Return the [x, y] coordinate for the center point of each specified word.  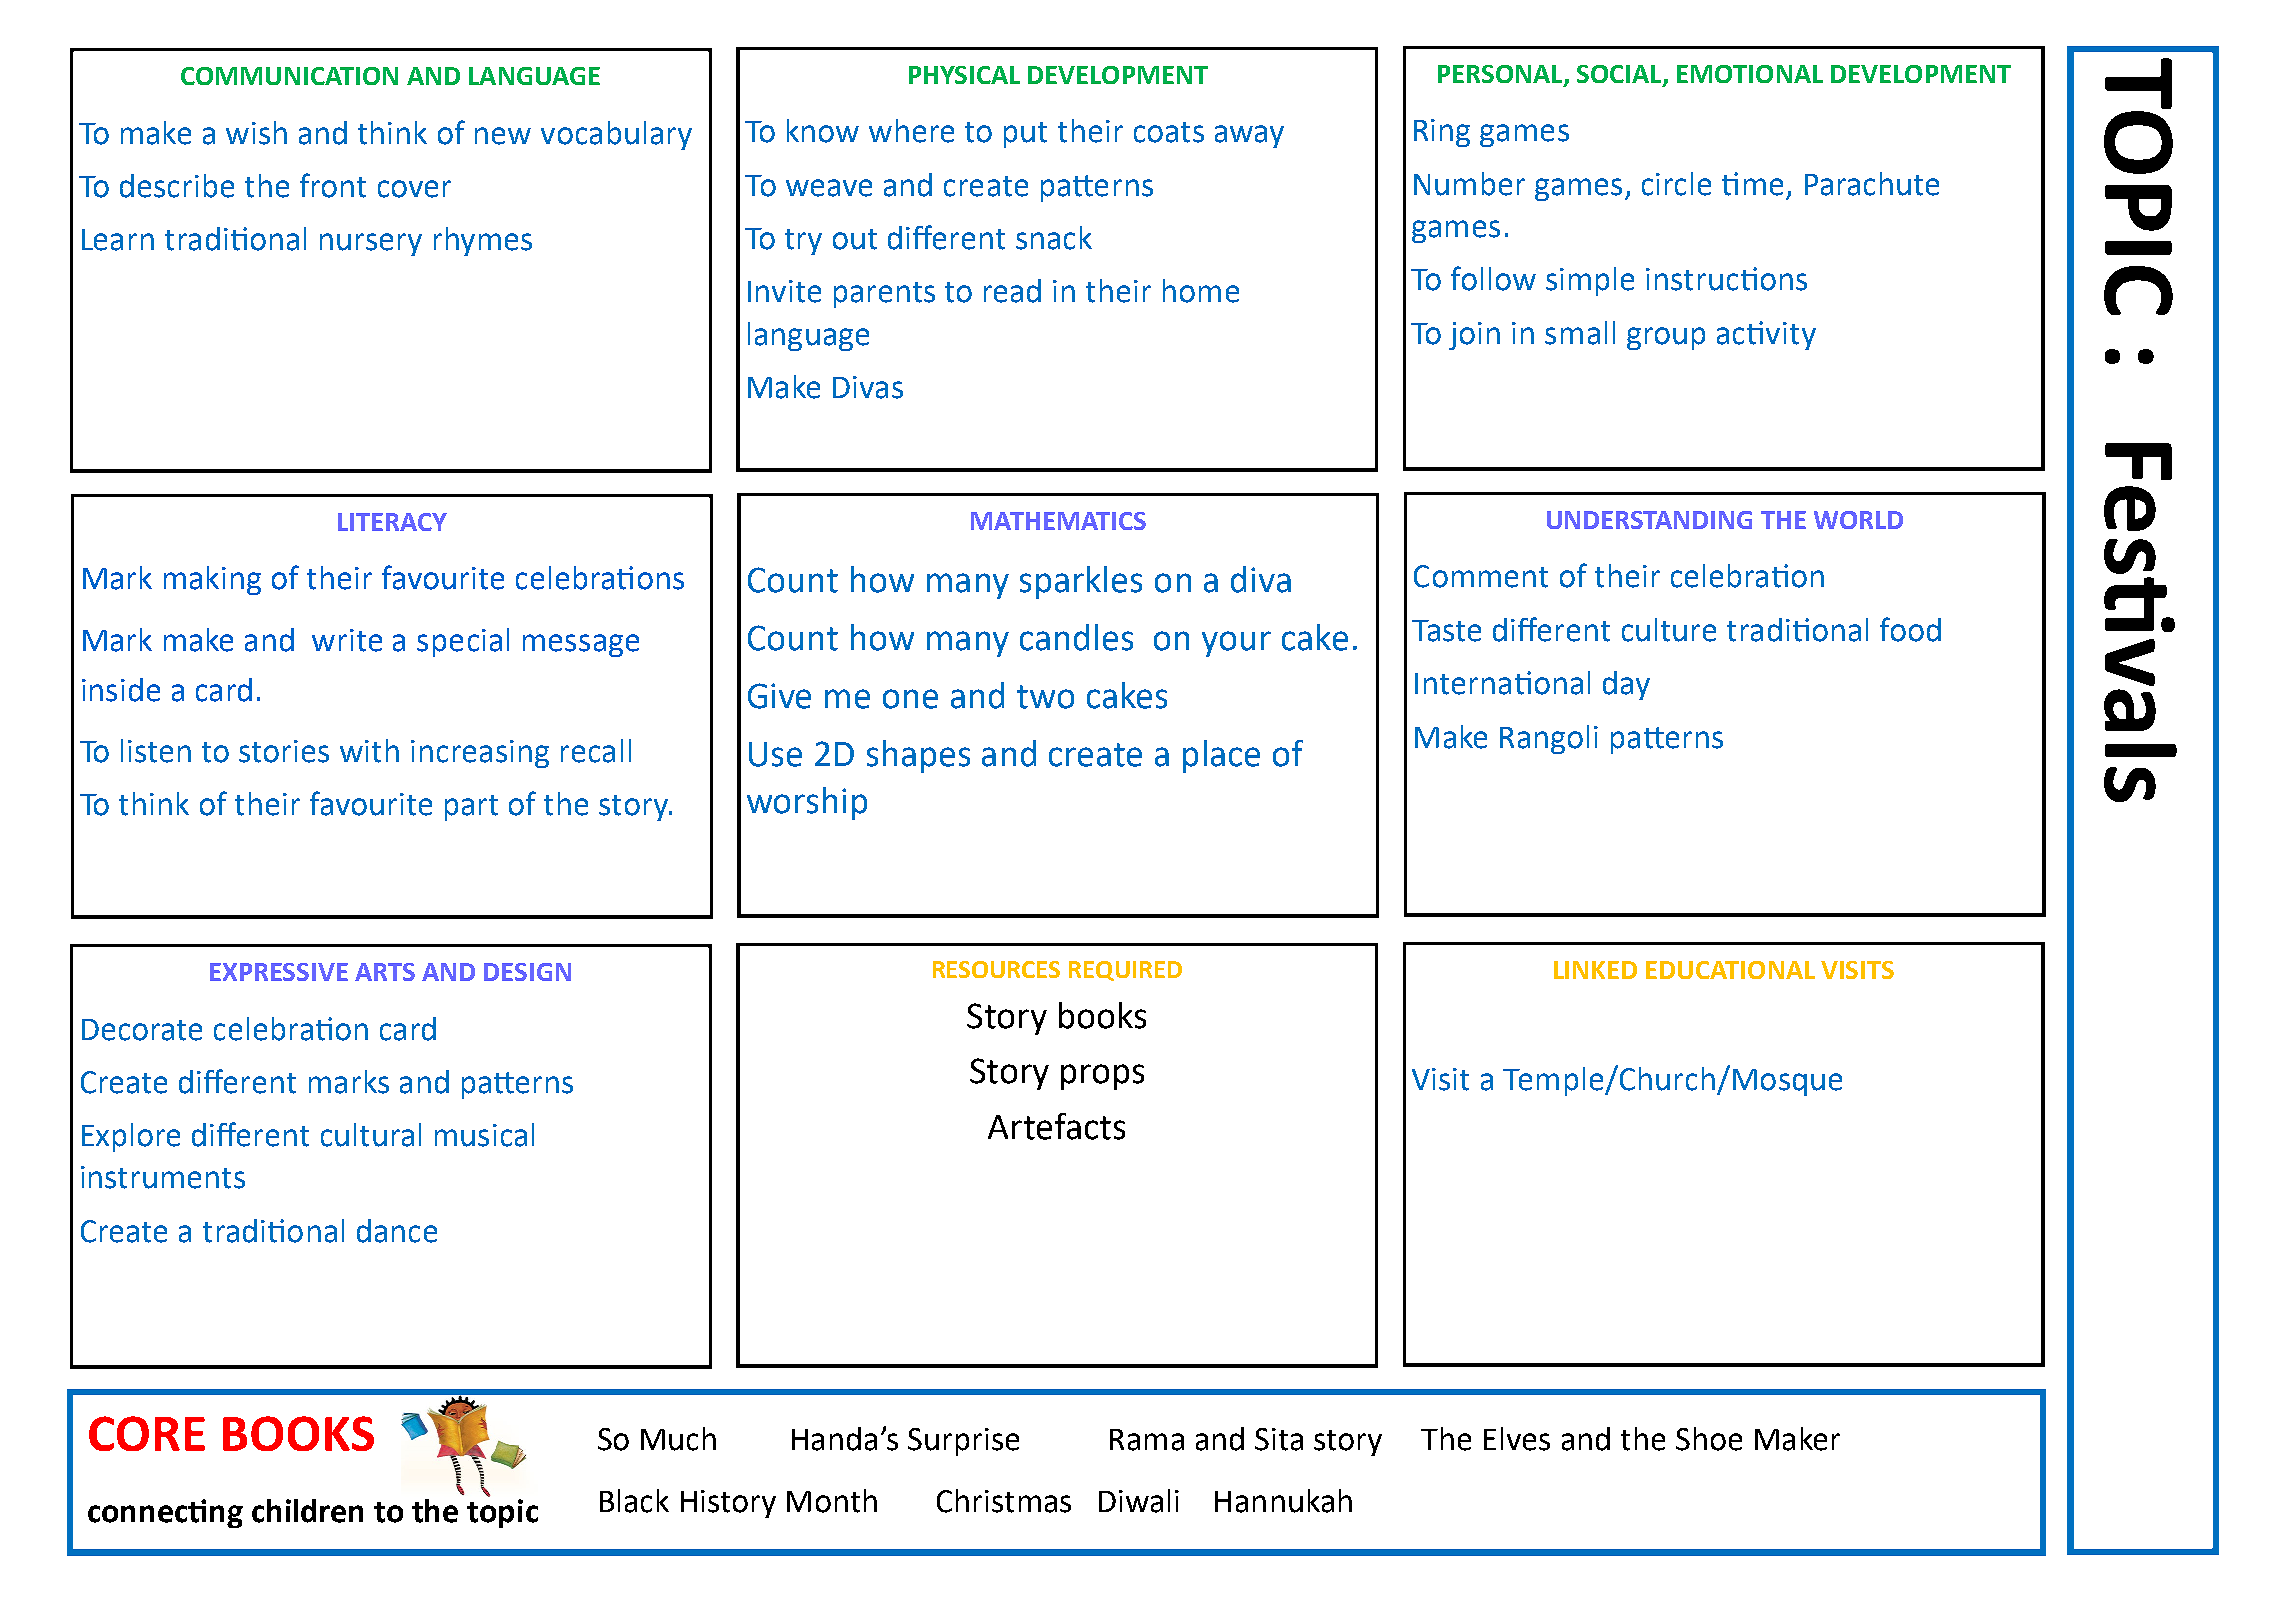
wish [256, 133]
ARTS [385, 972]
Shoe [1709, 1439]
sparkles [1081, 582]
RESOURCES [996, 969]
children [307, 1511]
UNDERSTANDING [1649, 520]
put [1025, 135]
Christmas [1004, 1501]
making [212, 580]
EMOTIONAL [1750, 74]
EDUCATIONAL [1730, 970]
